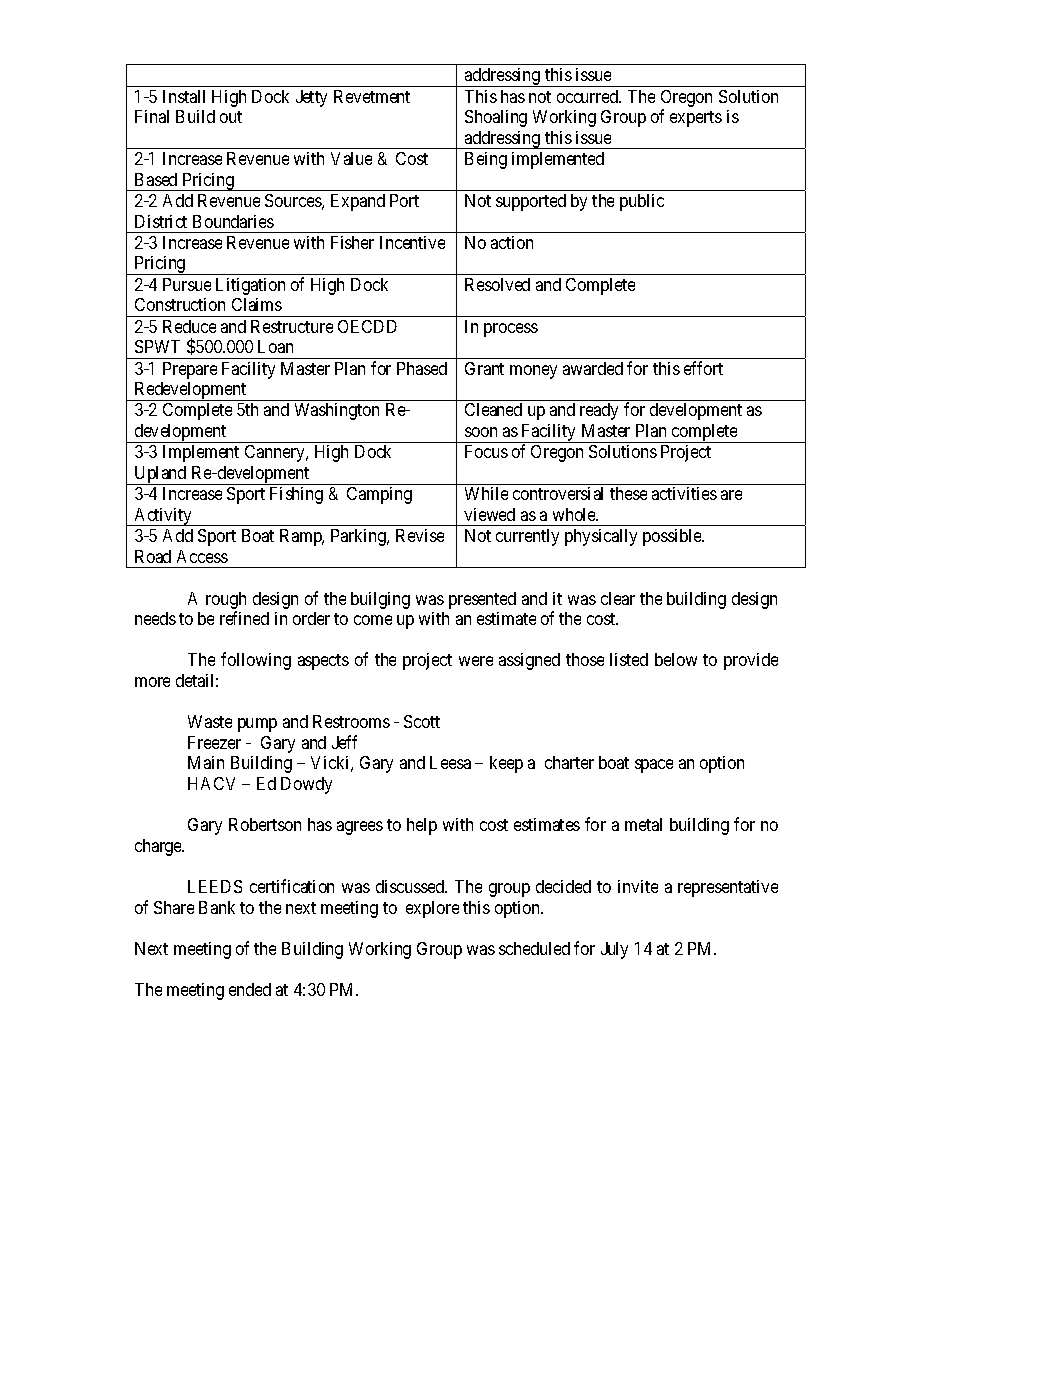 This page has width=1062, height=1375. What do you see at coordinates (432, 909) in the page?
I see `explore` at bounding box center [432, 909].
